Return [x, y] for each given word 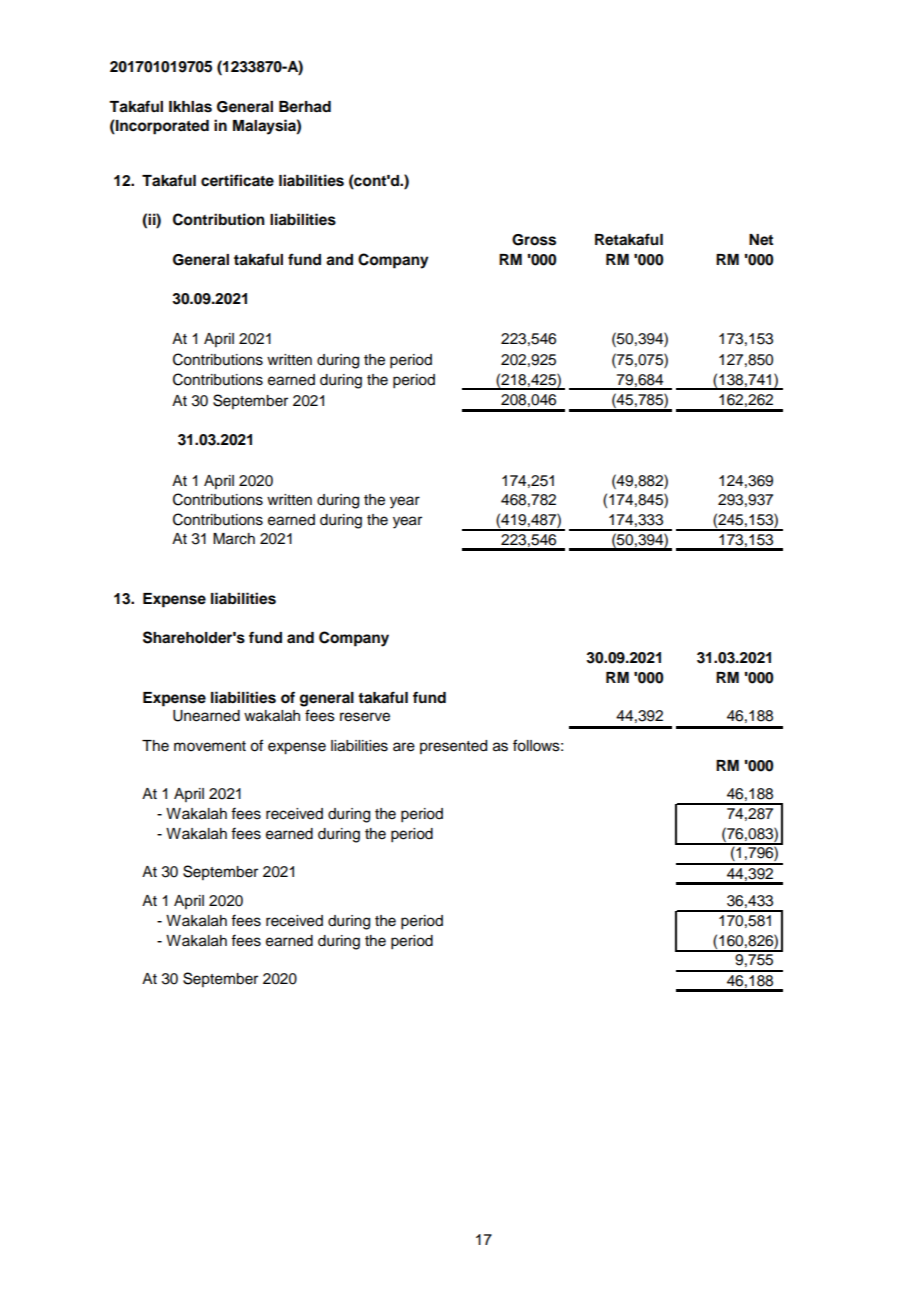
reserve [365, 717]
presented [453, 747]
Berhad [305, 107]
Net [761, 240]
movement [210, 746]
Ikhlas [190, 107]
